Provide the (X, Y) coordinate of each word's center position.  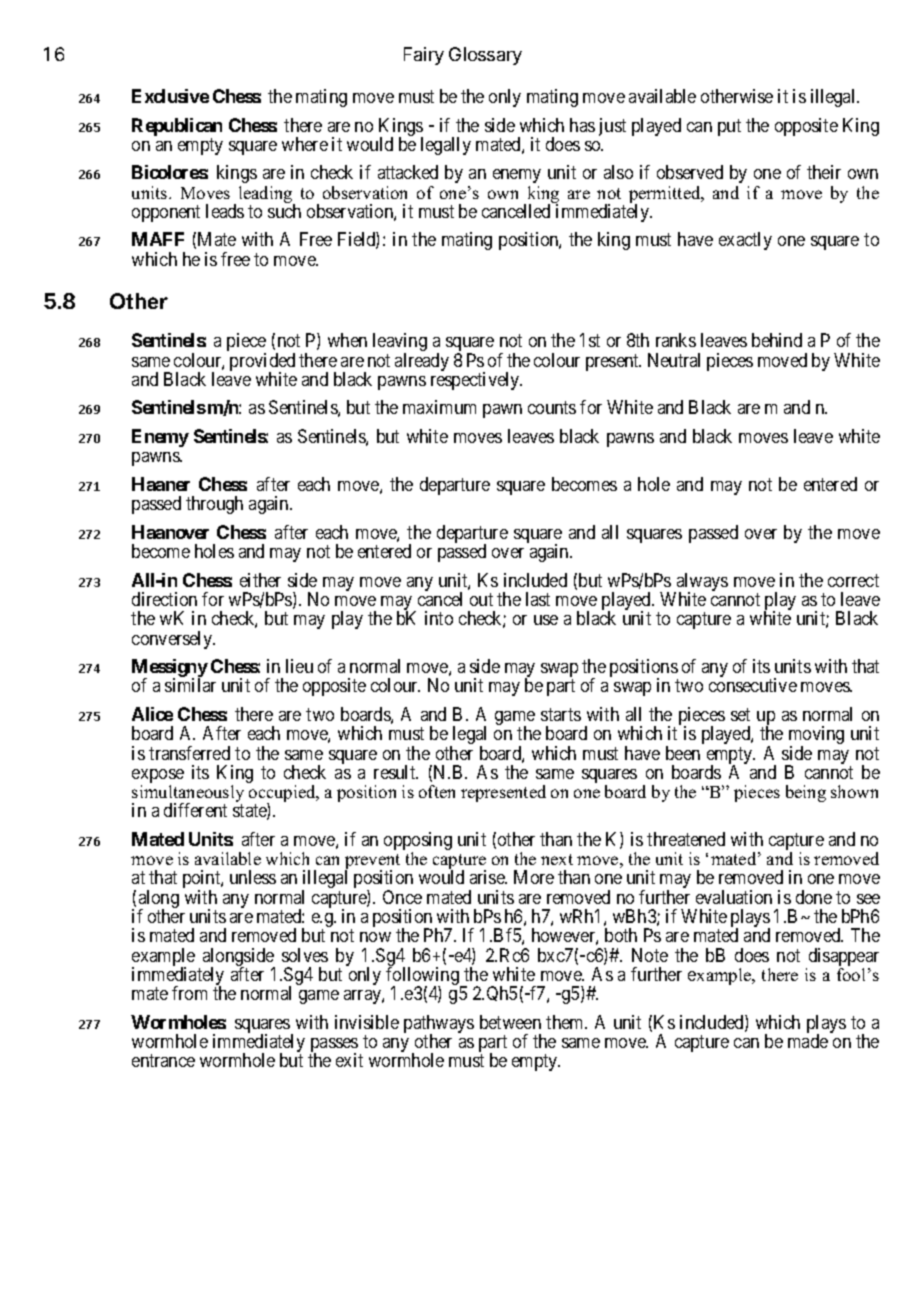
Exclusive (170, 96)
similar (190, 685)
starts (561, 714)
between (510, 1022)
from (189, 993)
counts (552, 408)
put (729, 127)
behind (777, 340)
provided (262, 363)
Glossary (485, 56)
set (740, 714)
